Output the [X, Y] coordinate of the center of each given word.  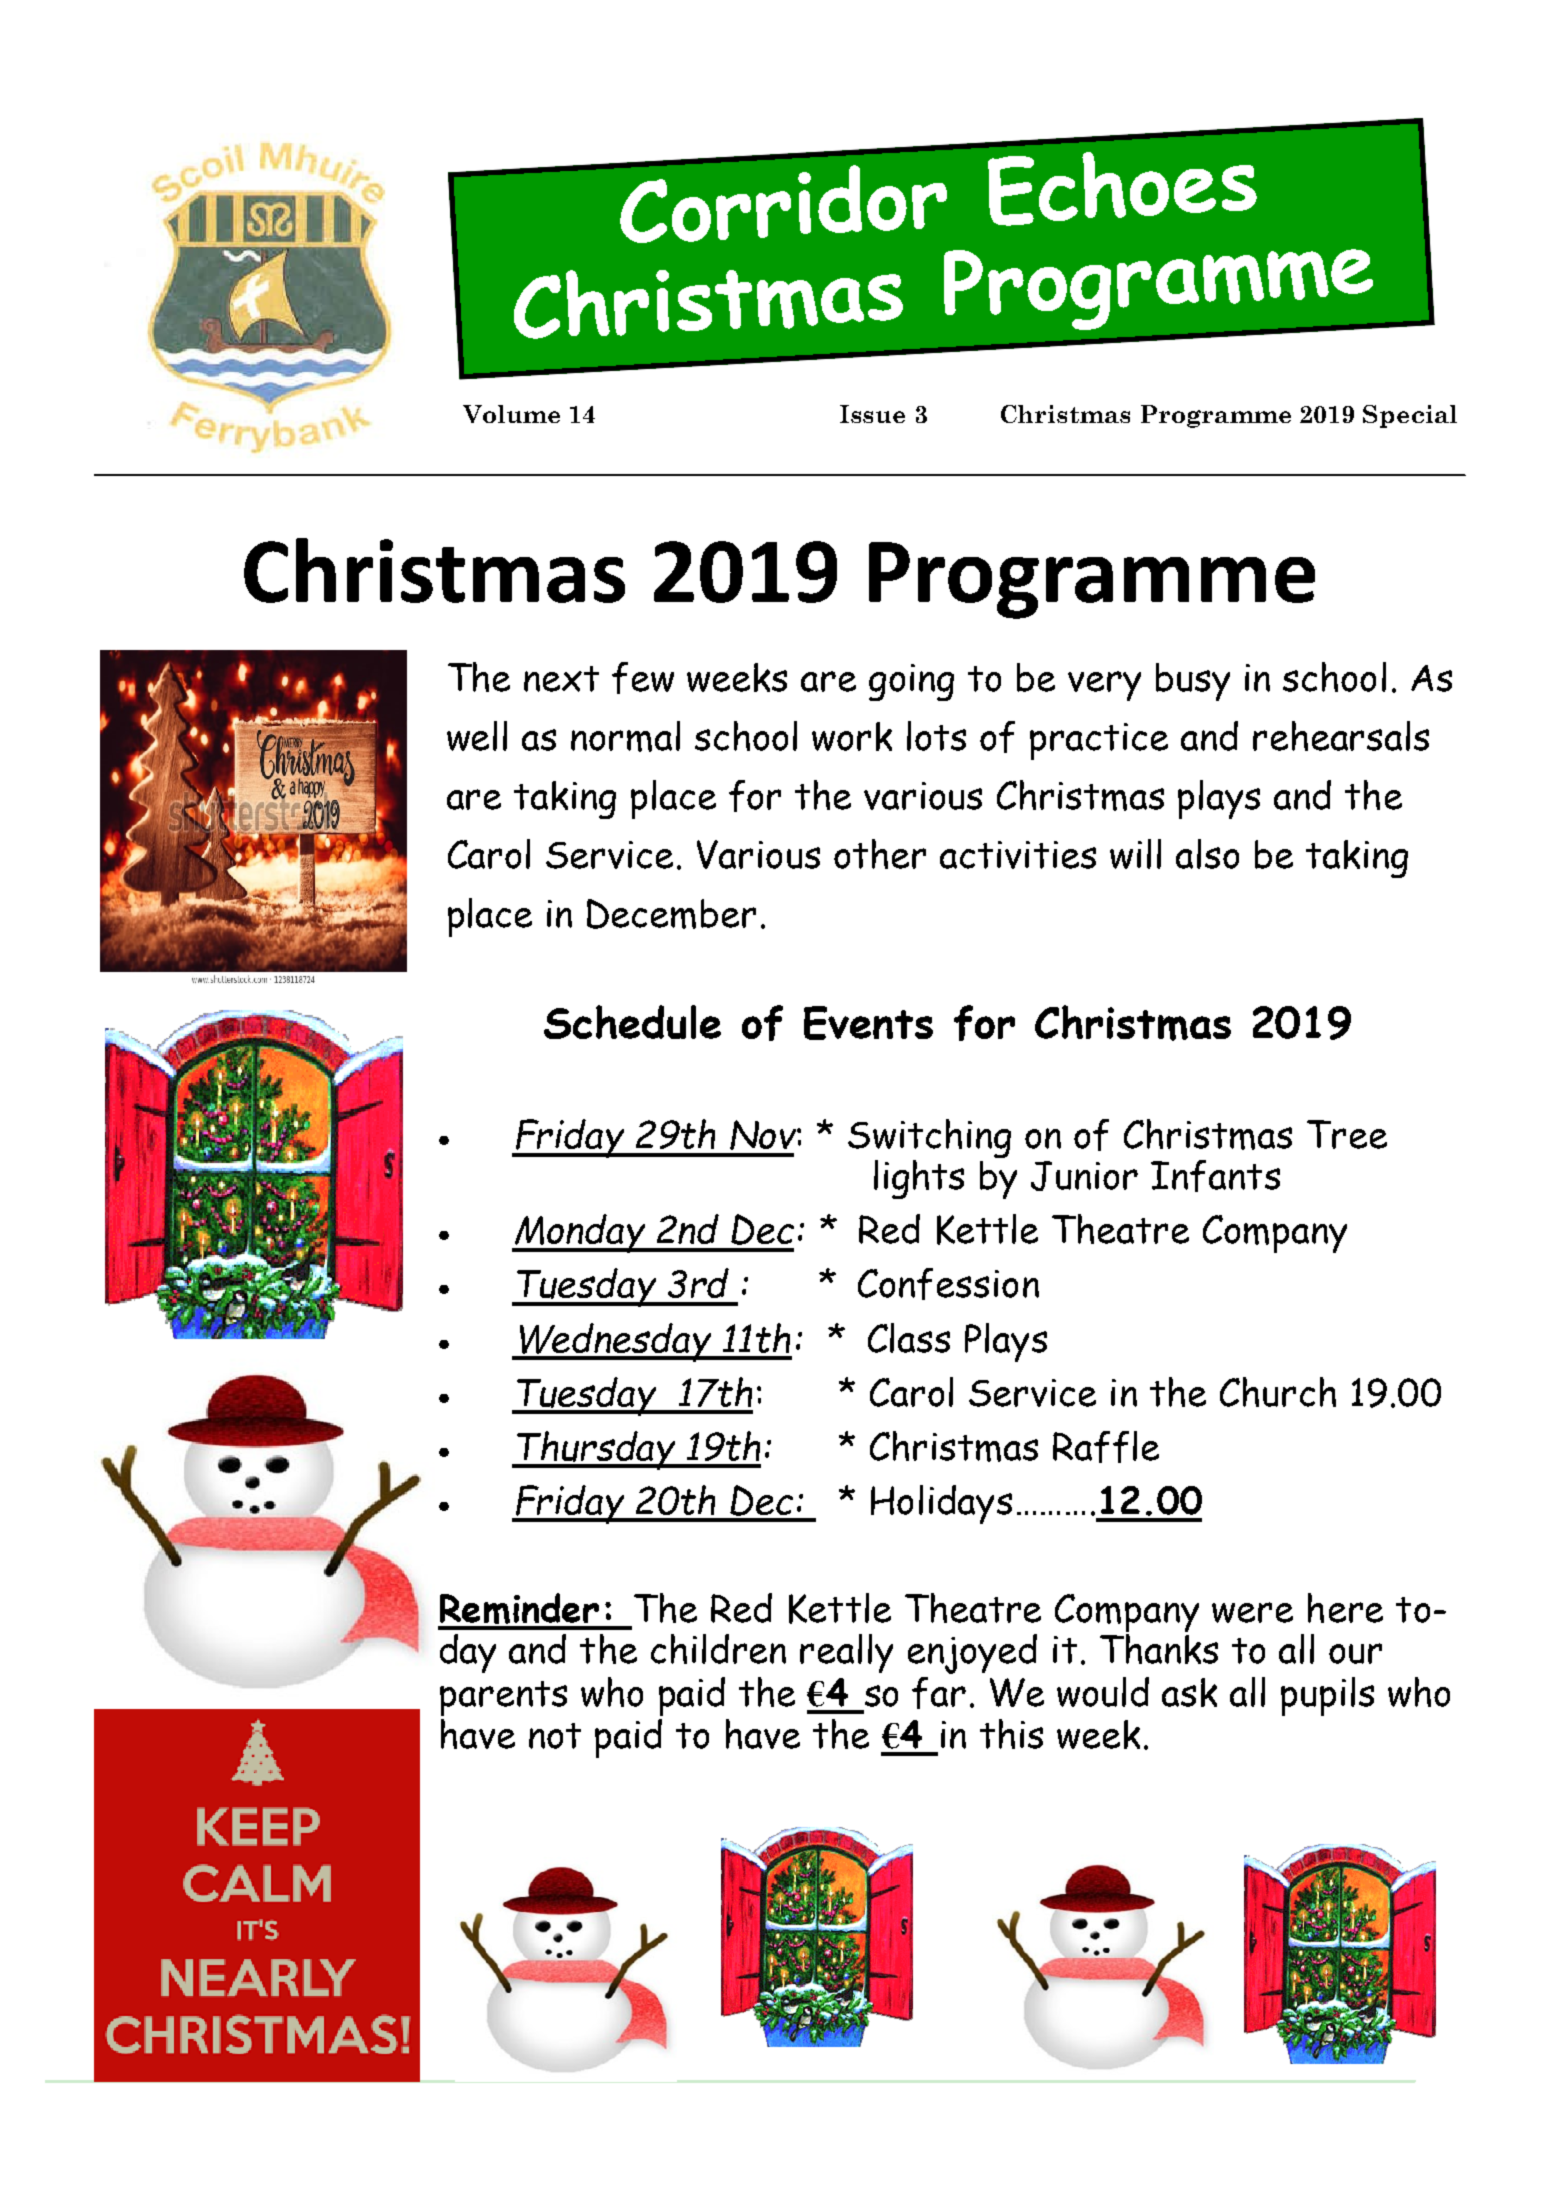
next [561, 679]
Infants [1215, 1176]
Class [909, 1338]
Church [1278, 1392]
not [555, 1736]
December [671, 914]
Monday [580, 1233]
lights [919, 1179]
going [911, 682]
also [1207, 854]
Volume [511, 414]
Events [868, 1023]
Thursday [596, 1450]
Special [1410, 416]
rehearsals [1341, 736]
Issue [872, 414]
